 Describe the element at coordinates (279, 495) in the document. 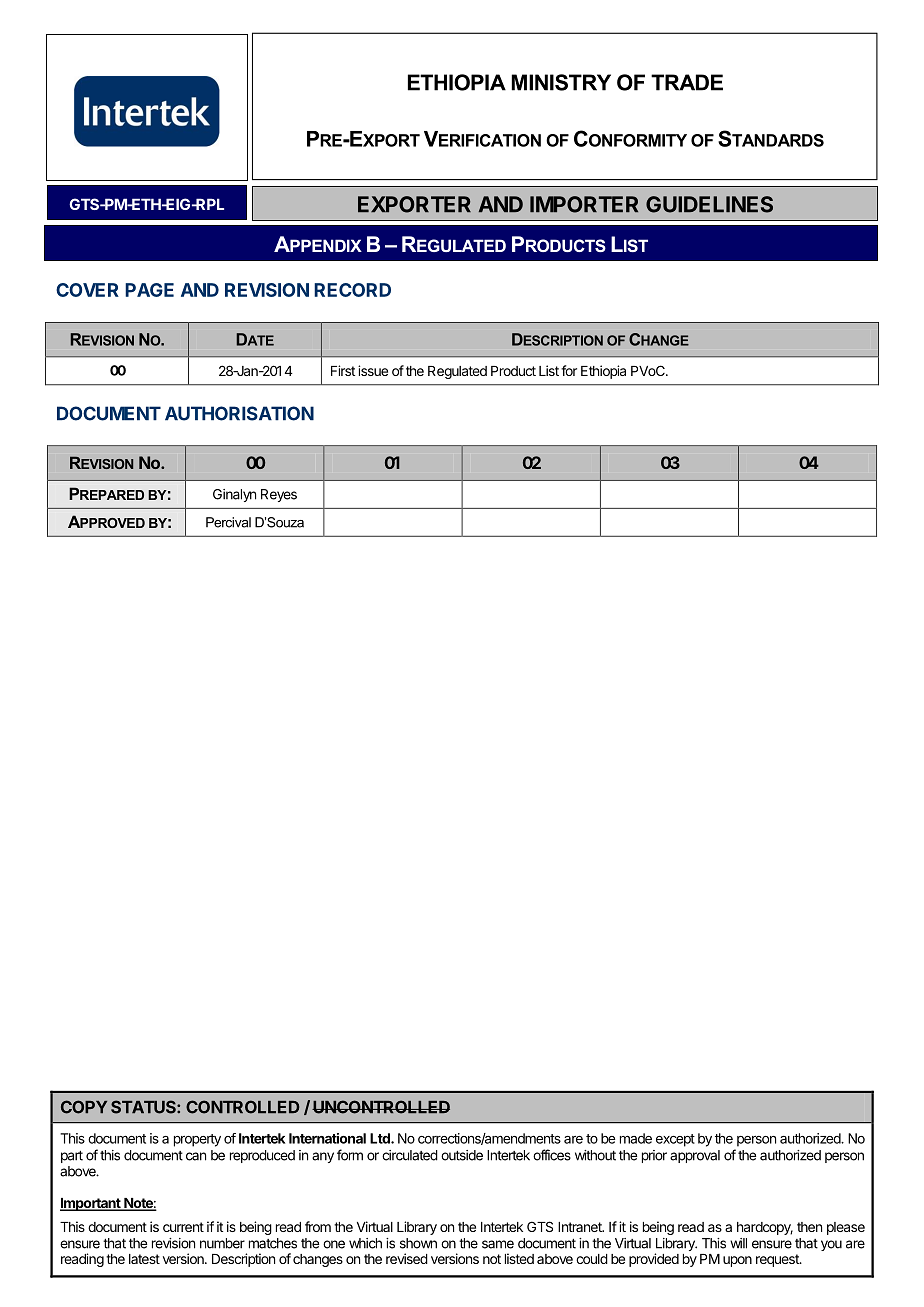

I see `Reyes` at that location.
